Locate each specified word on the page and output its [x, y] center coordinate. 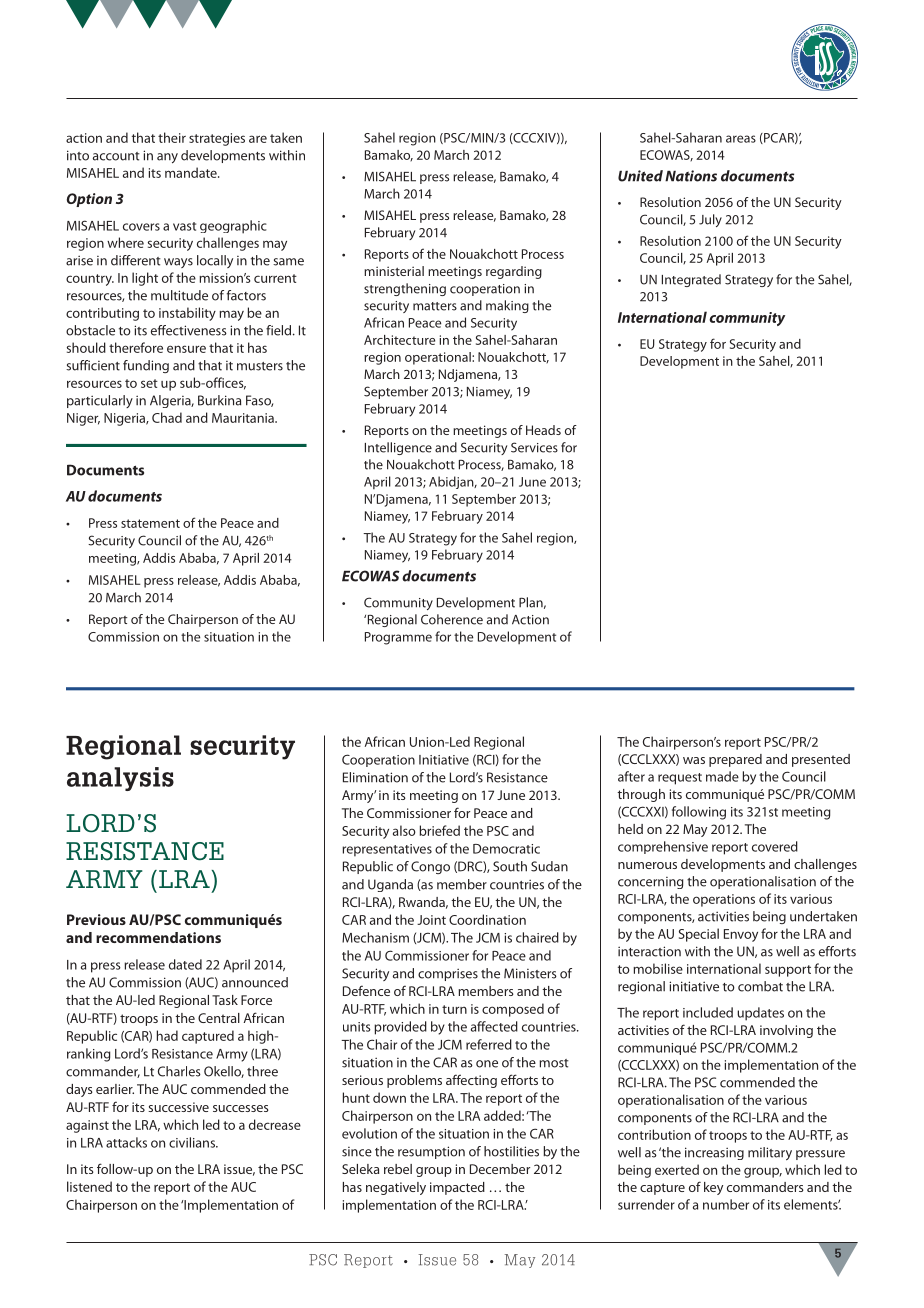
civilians [193, 1142]
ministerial [394, 271]
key [713, 1188]
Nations [691, 176]
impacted [457, 1188]
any [167, 158]
